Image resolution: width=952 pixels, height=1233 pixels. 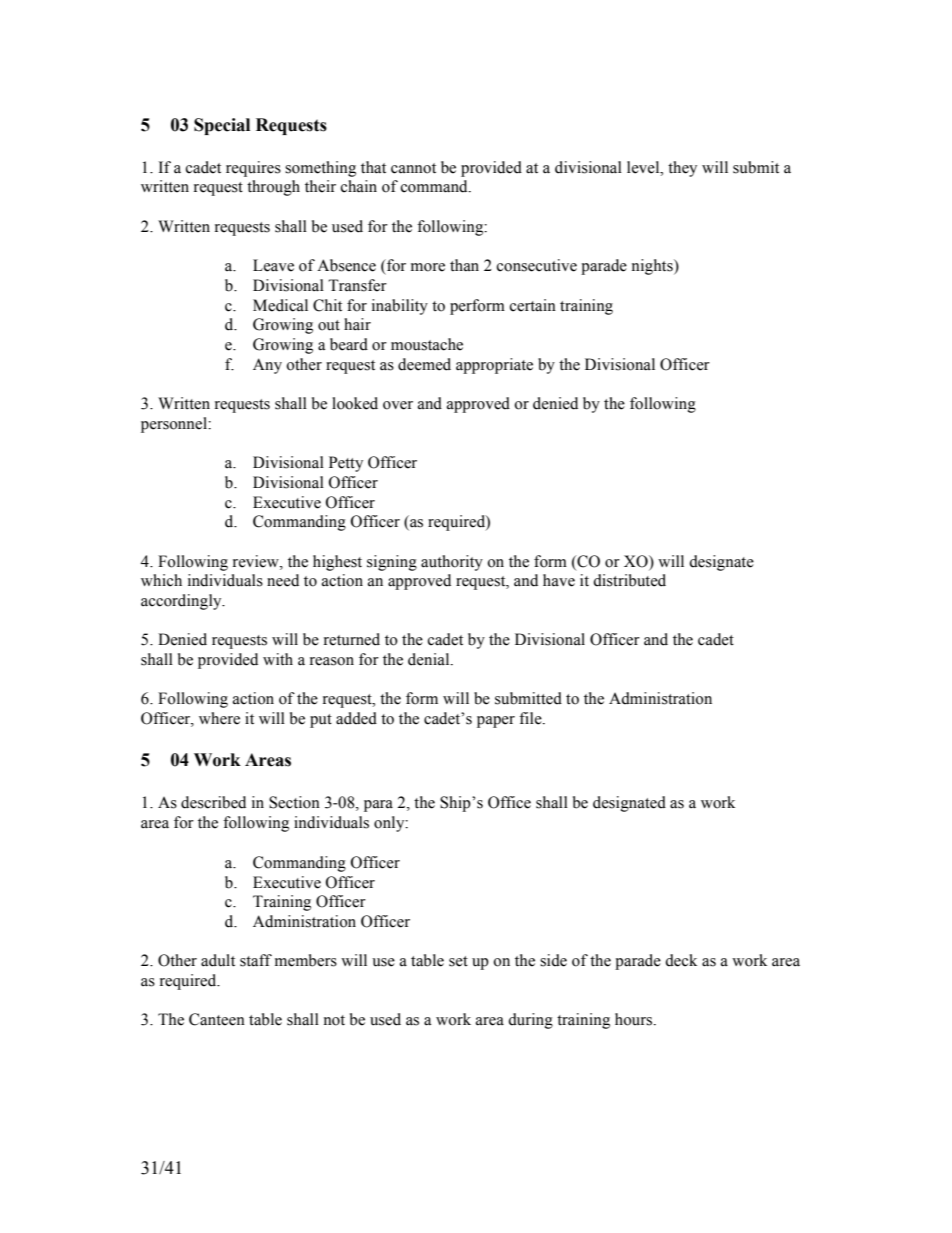 I want to click on described, so click(x=213, y=802).
